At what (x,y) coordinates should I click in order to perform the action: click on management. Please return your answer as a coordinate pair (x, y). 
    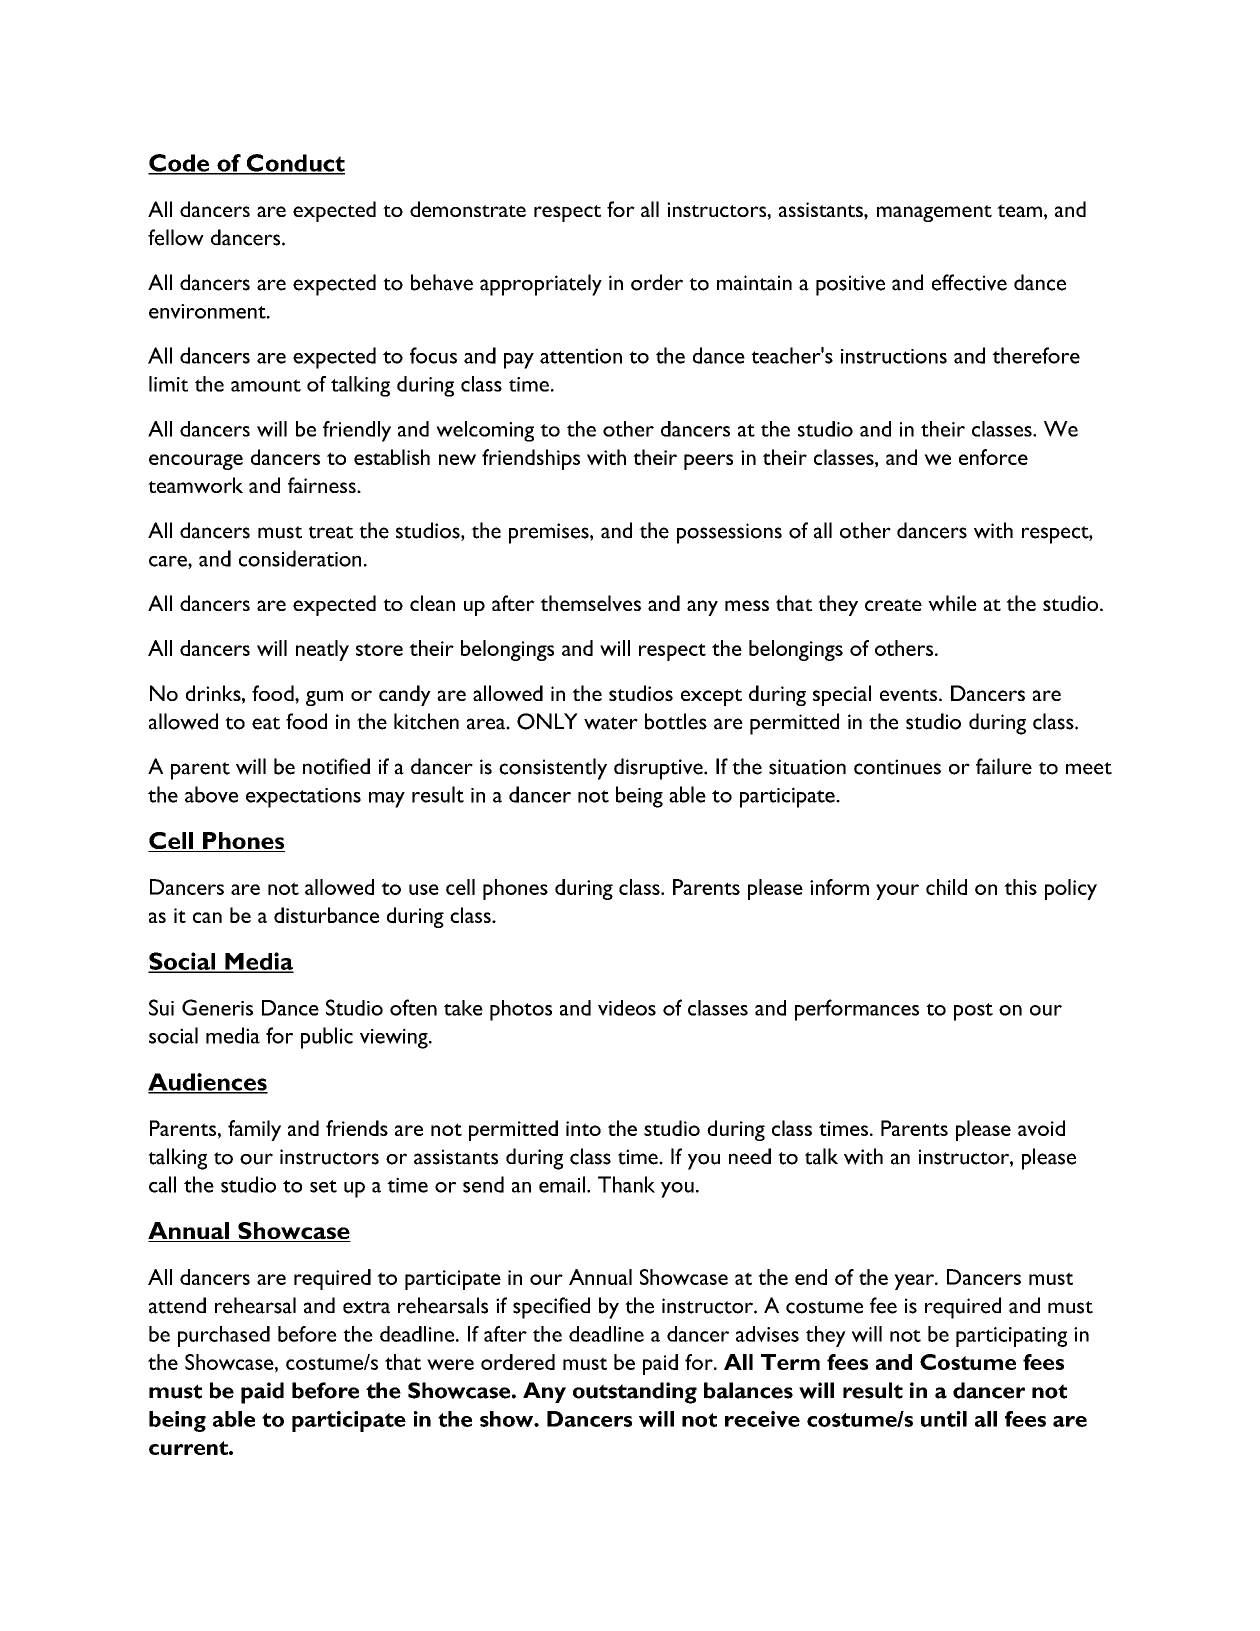
    Looking at the image, I should click on (934, 213).
